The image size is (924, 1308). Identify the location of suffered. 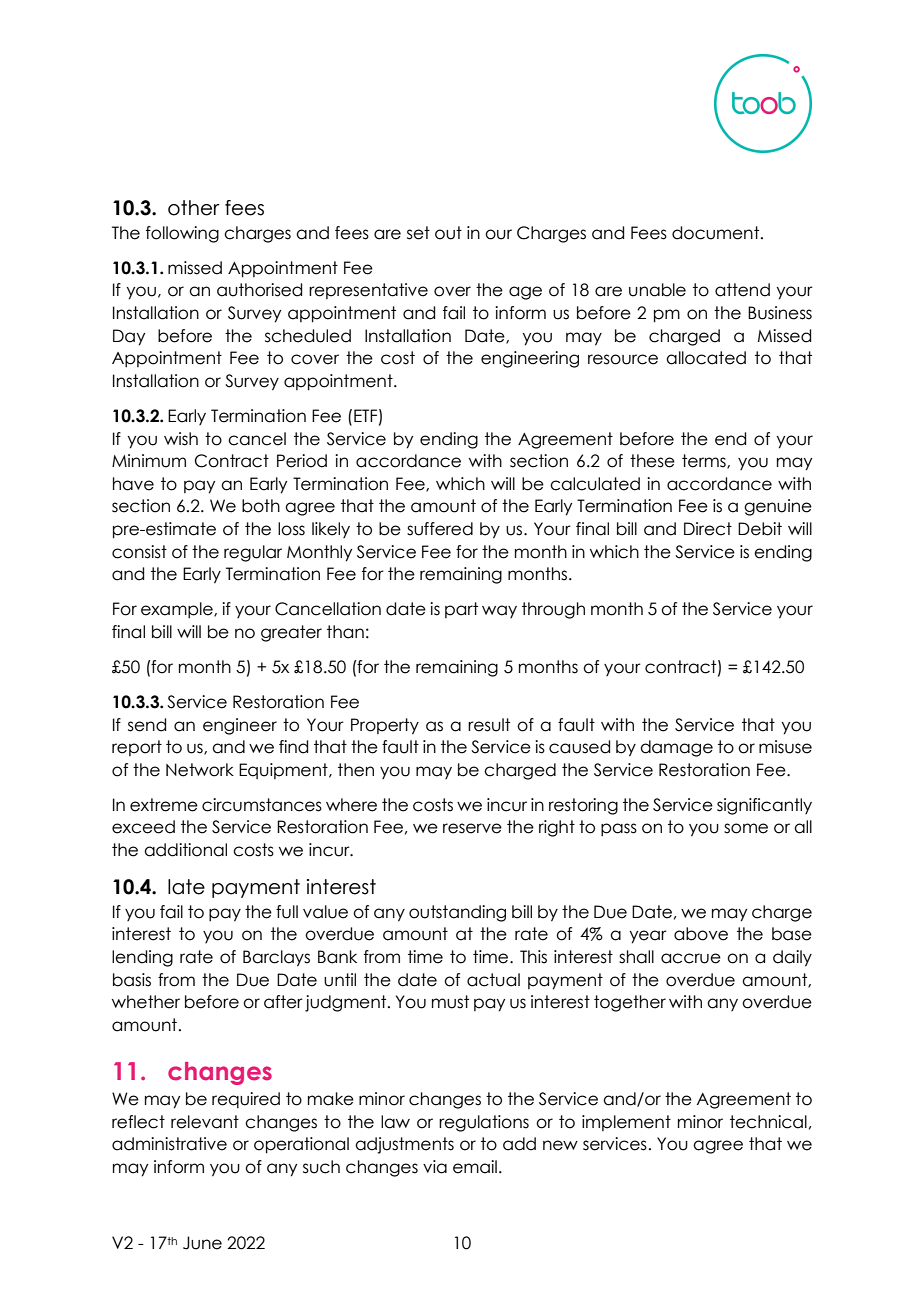
(440, 529).
